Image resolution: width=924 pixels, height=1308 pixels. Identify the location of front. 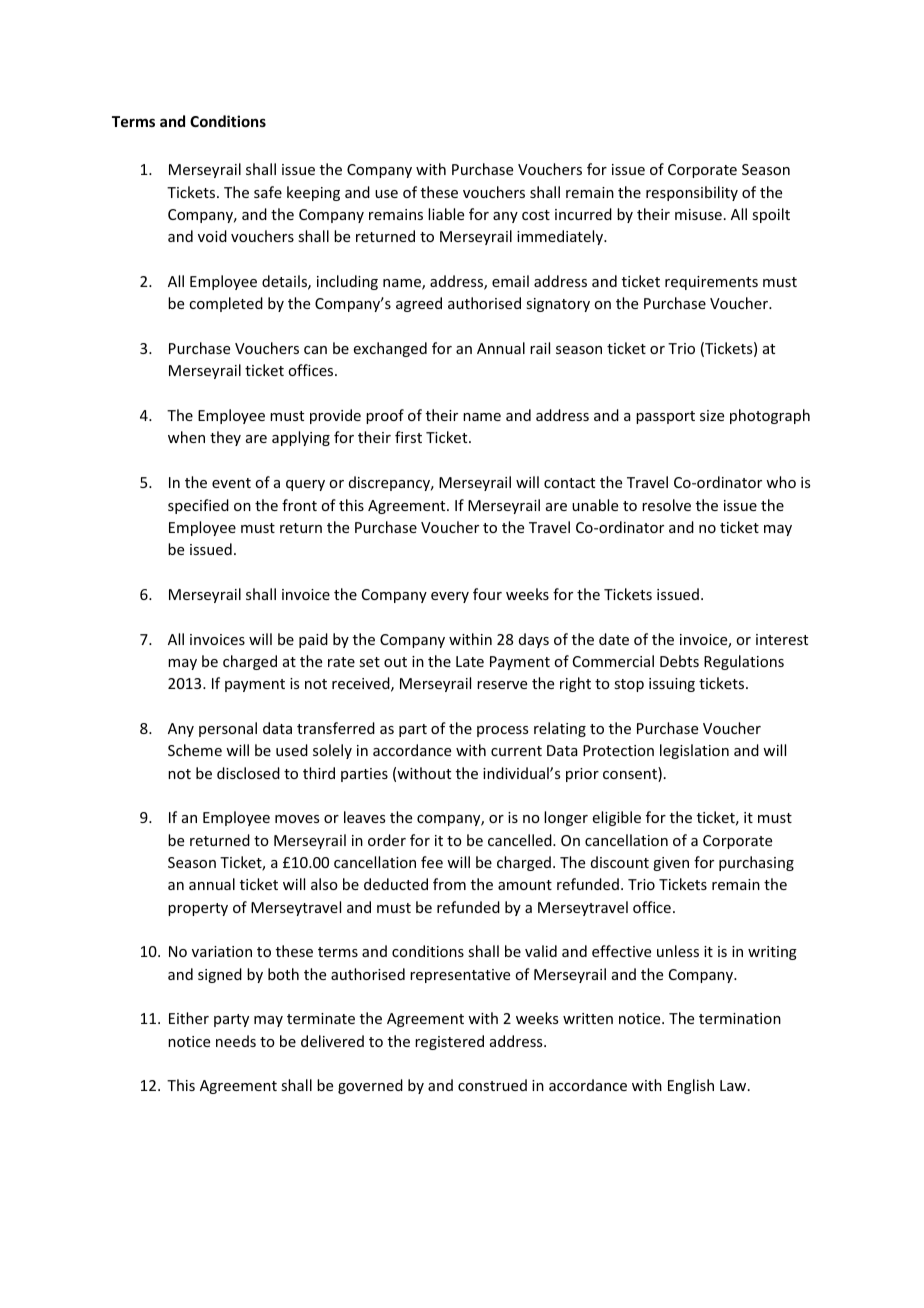
(299, 505).
